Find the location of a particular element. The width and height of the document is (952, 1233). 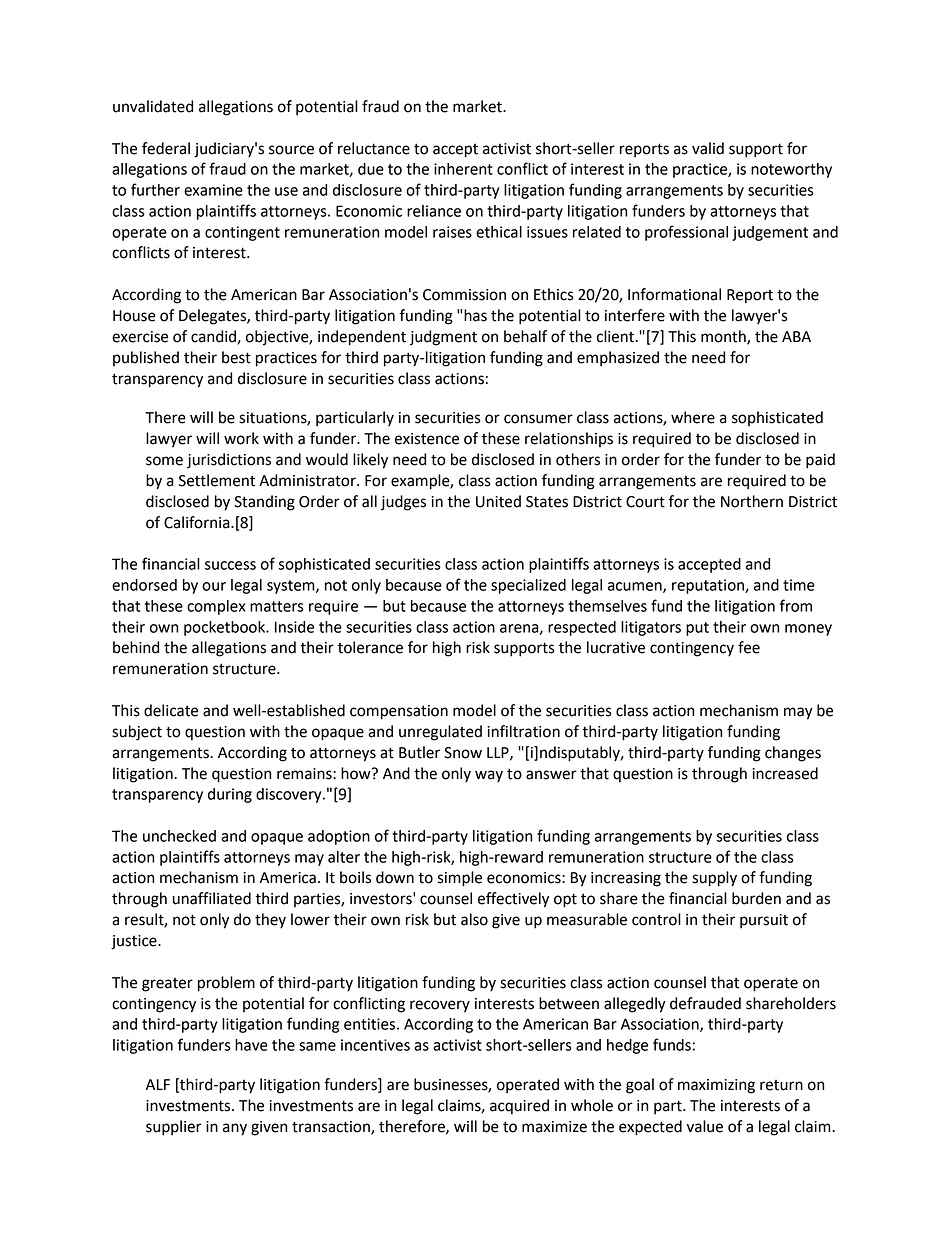

work is located at coordinates (241, 438).
